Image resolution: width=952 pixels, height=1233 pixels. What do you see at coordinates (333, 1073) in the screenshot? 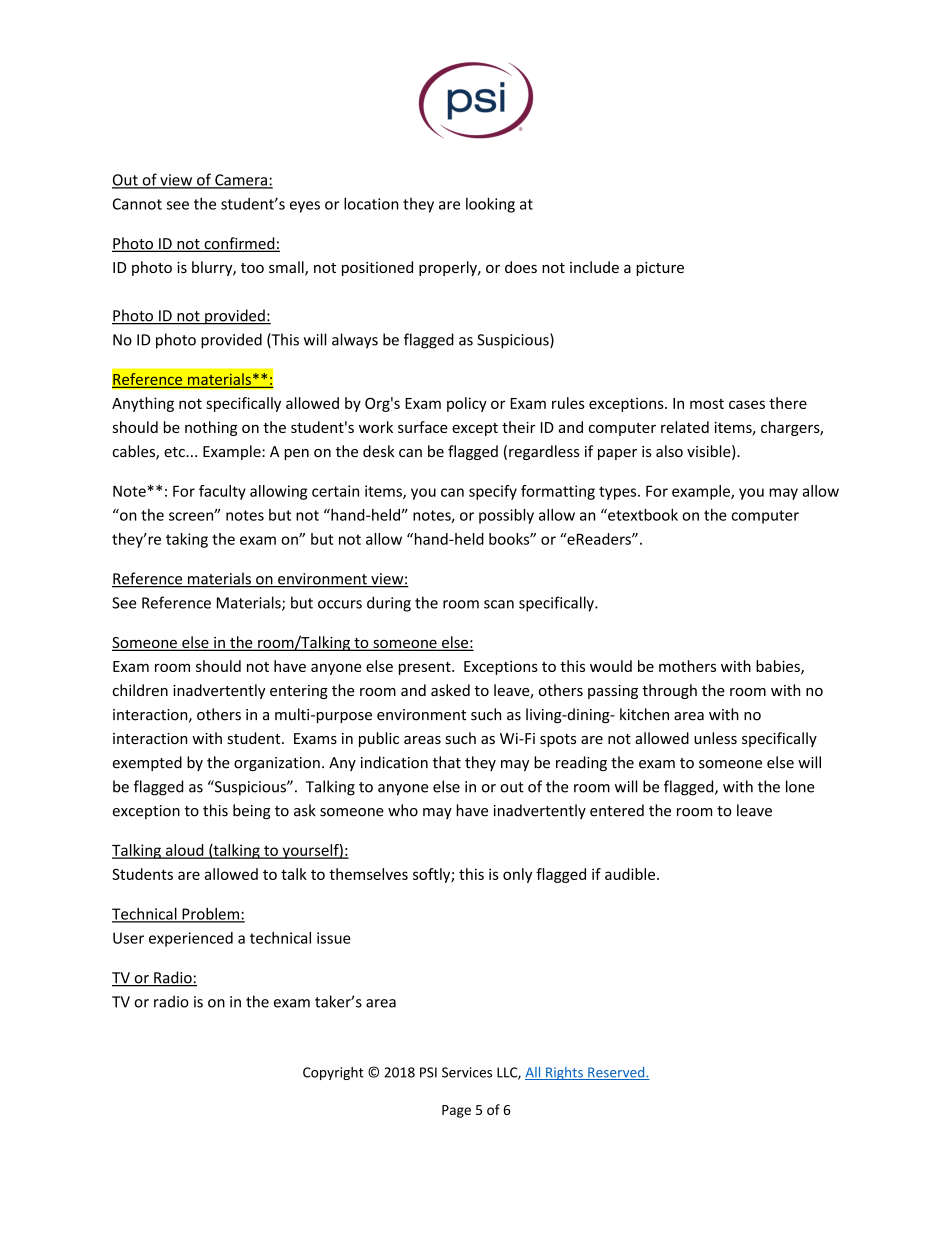
I see `Copyright` at bounding box center [333, 1073].
